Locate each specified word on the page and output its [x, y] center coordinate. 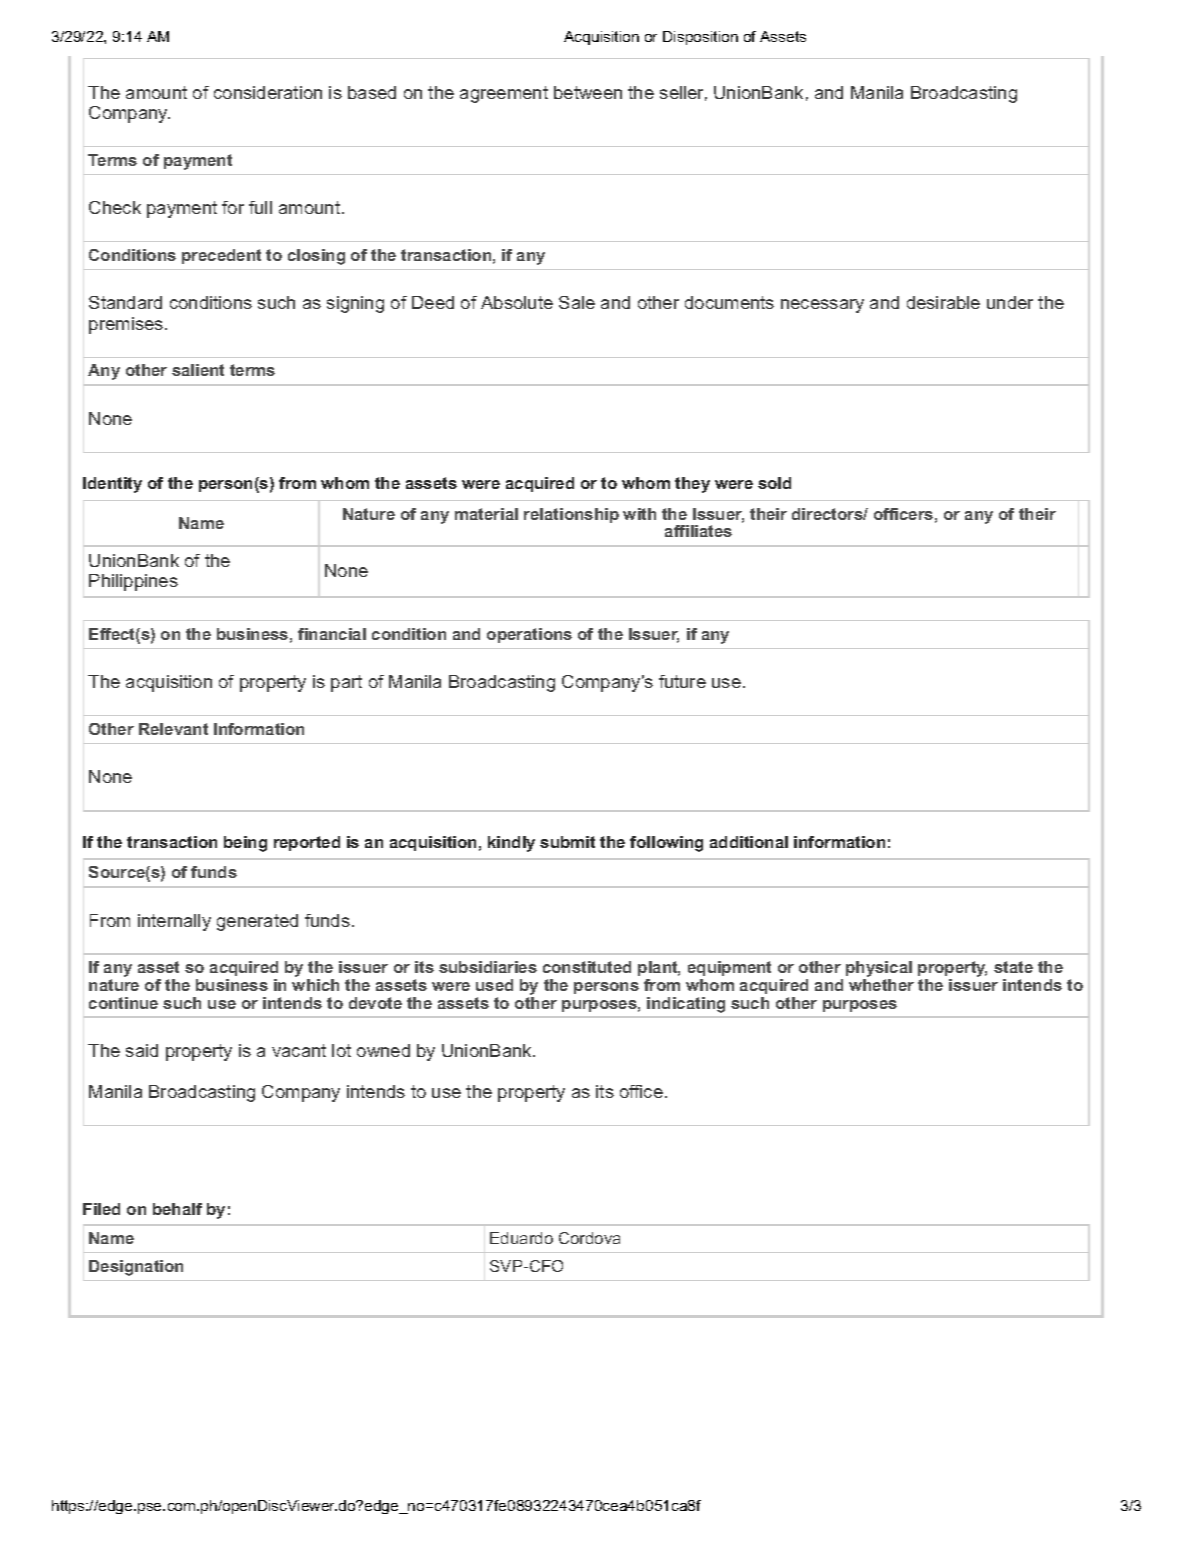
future [682, 681]
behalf [177, 1209]
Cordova [589, 1238]
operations [529, 635]
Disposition [700, 38]
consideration [268, 92]
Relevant [173, 729]
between [588, 92]
